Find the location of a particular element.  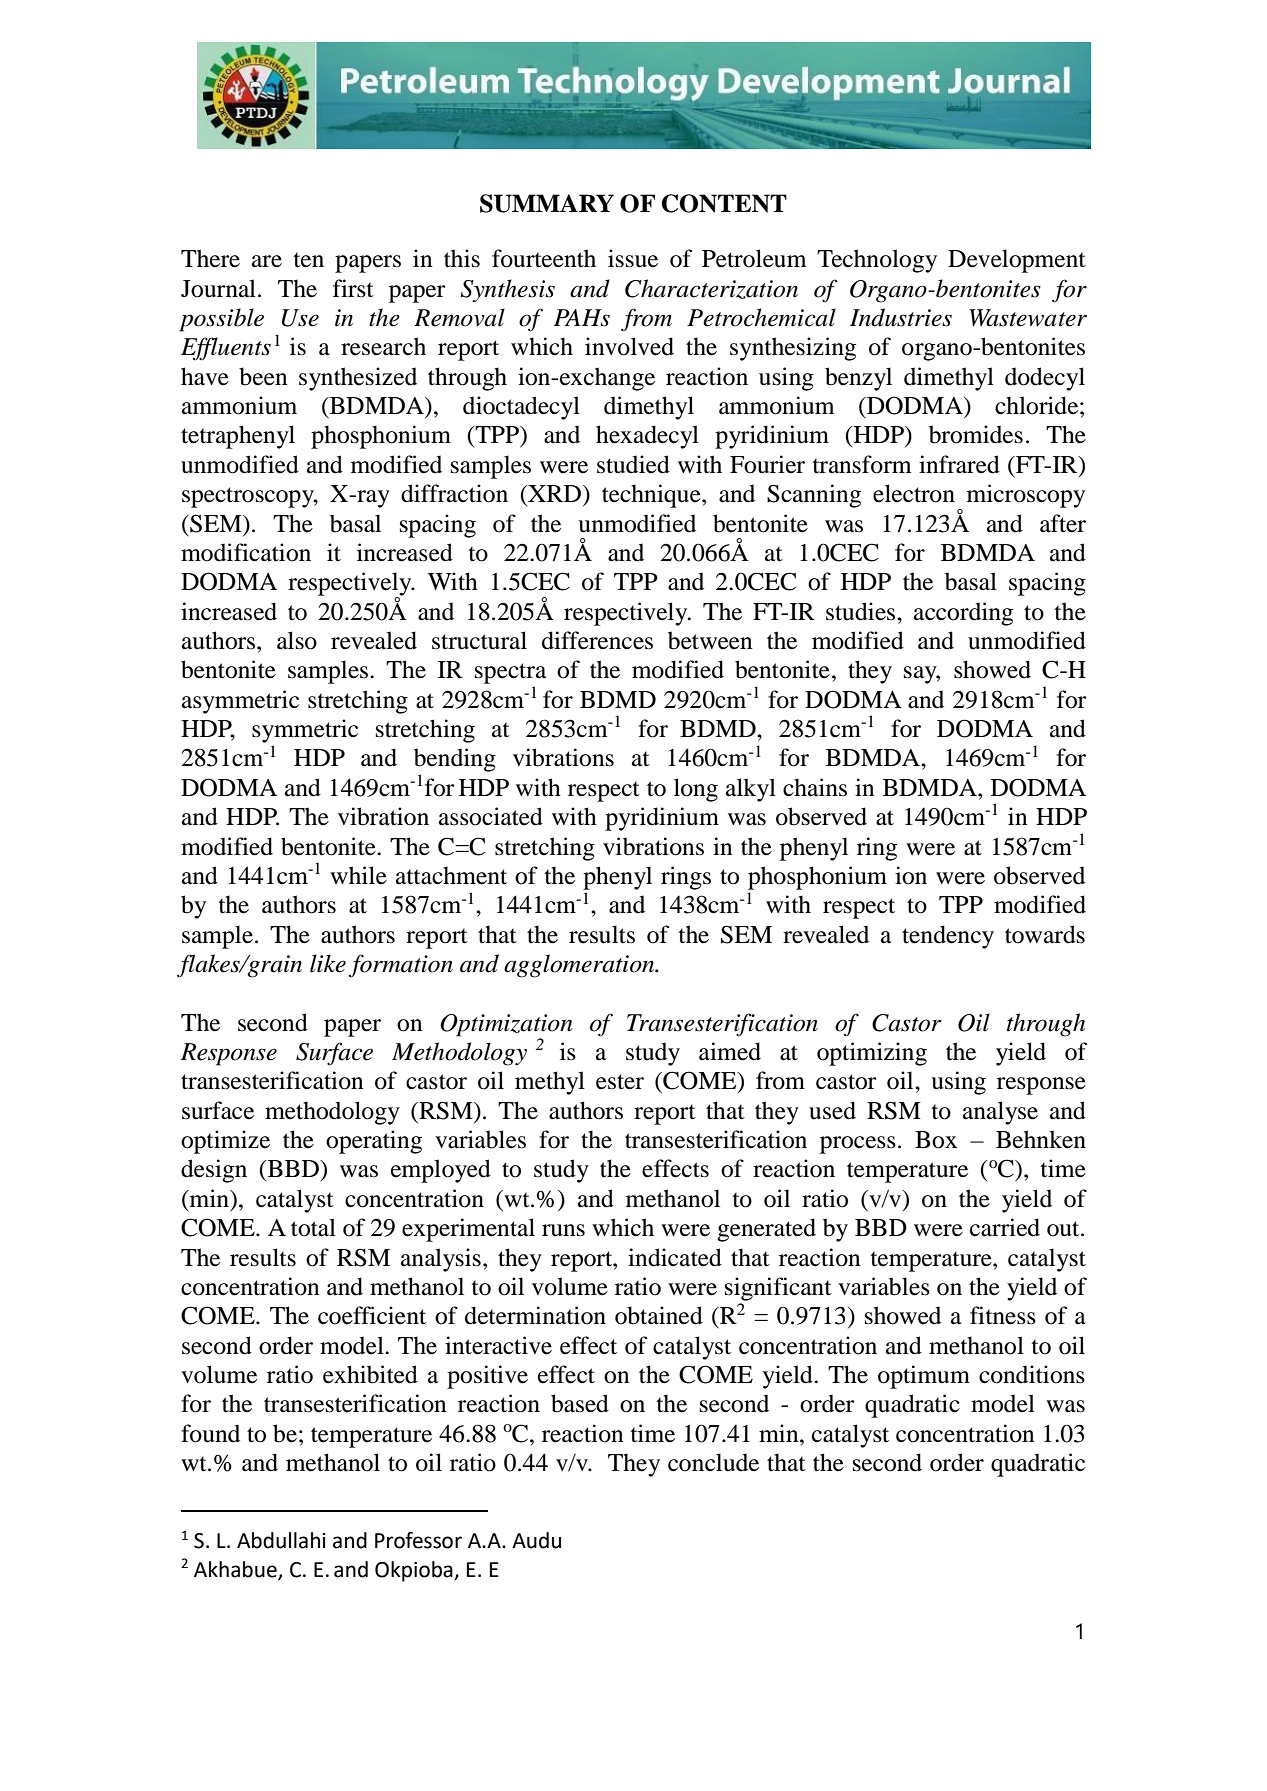

tendency is located at coordinates (948, 937).
